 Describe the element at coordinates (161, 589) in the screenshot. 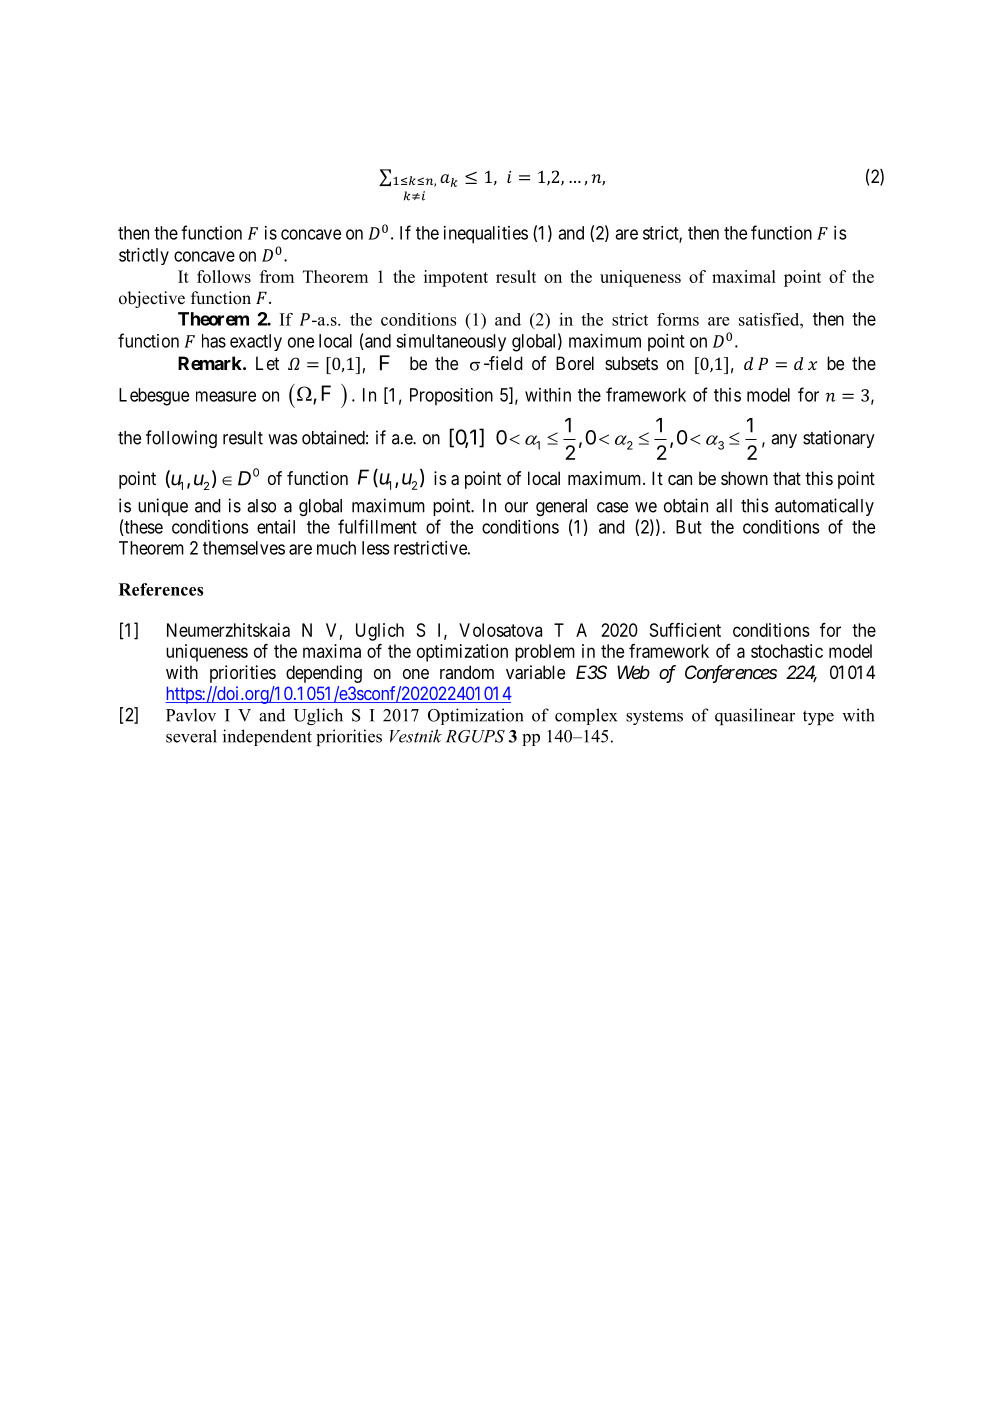

I see `References` at that location.
